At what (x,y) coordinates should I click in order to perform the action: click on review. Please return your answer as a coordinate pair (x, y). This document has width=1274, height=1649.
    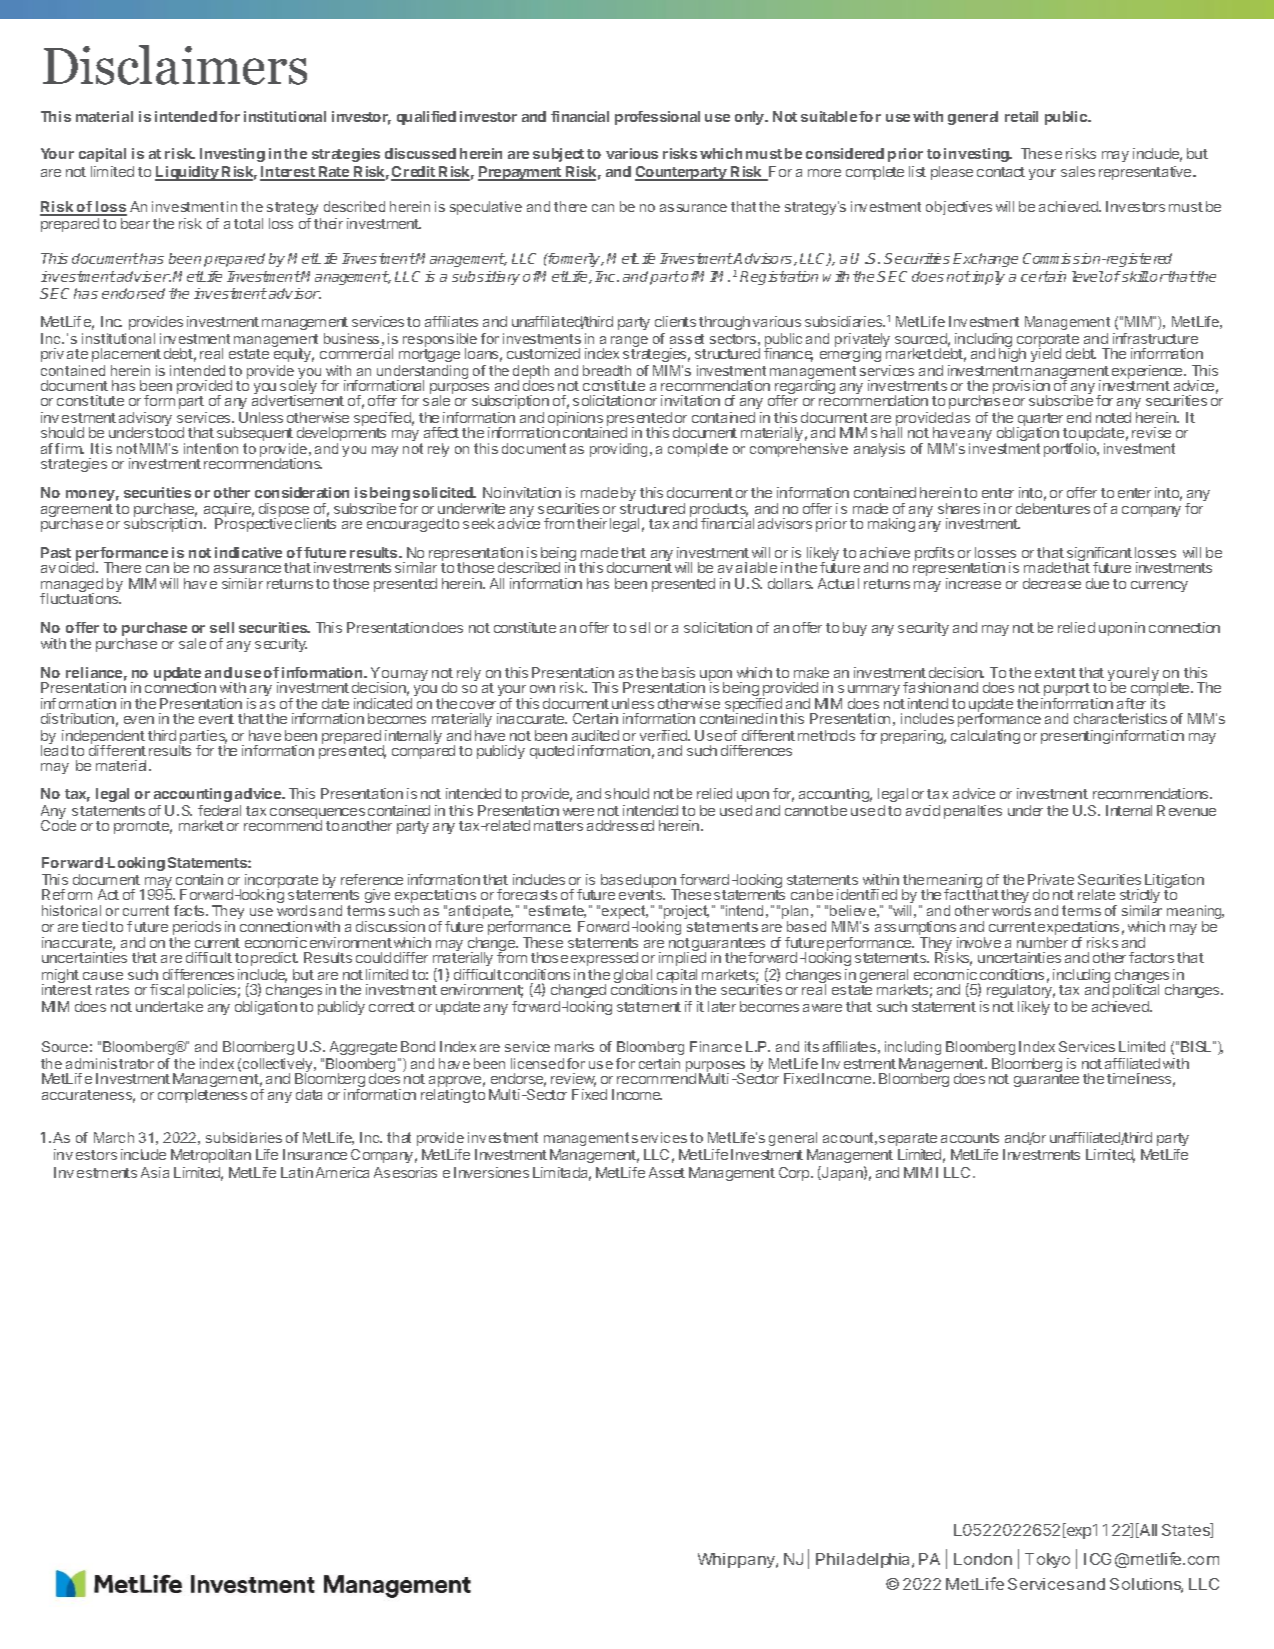
    Looking at the image, I should click on (573, 1080).
